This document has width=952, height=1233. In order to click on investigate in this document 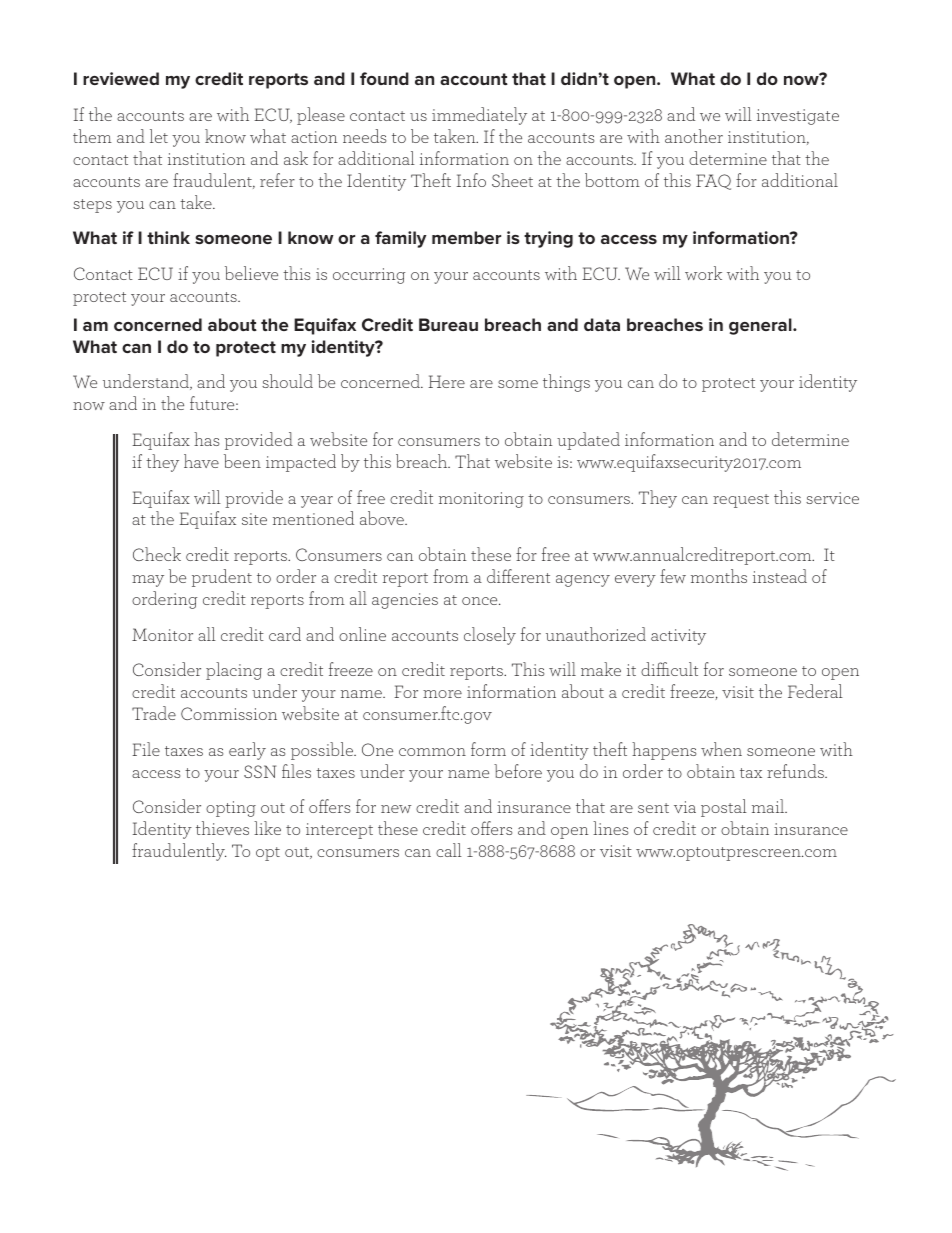, I will do `click(798, 117)`.
